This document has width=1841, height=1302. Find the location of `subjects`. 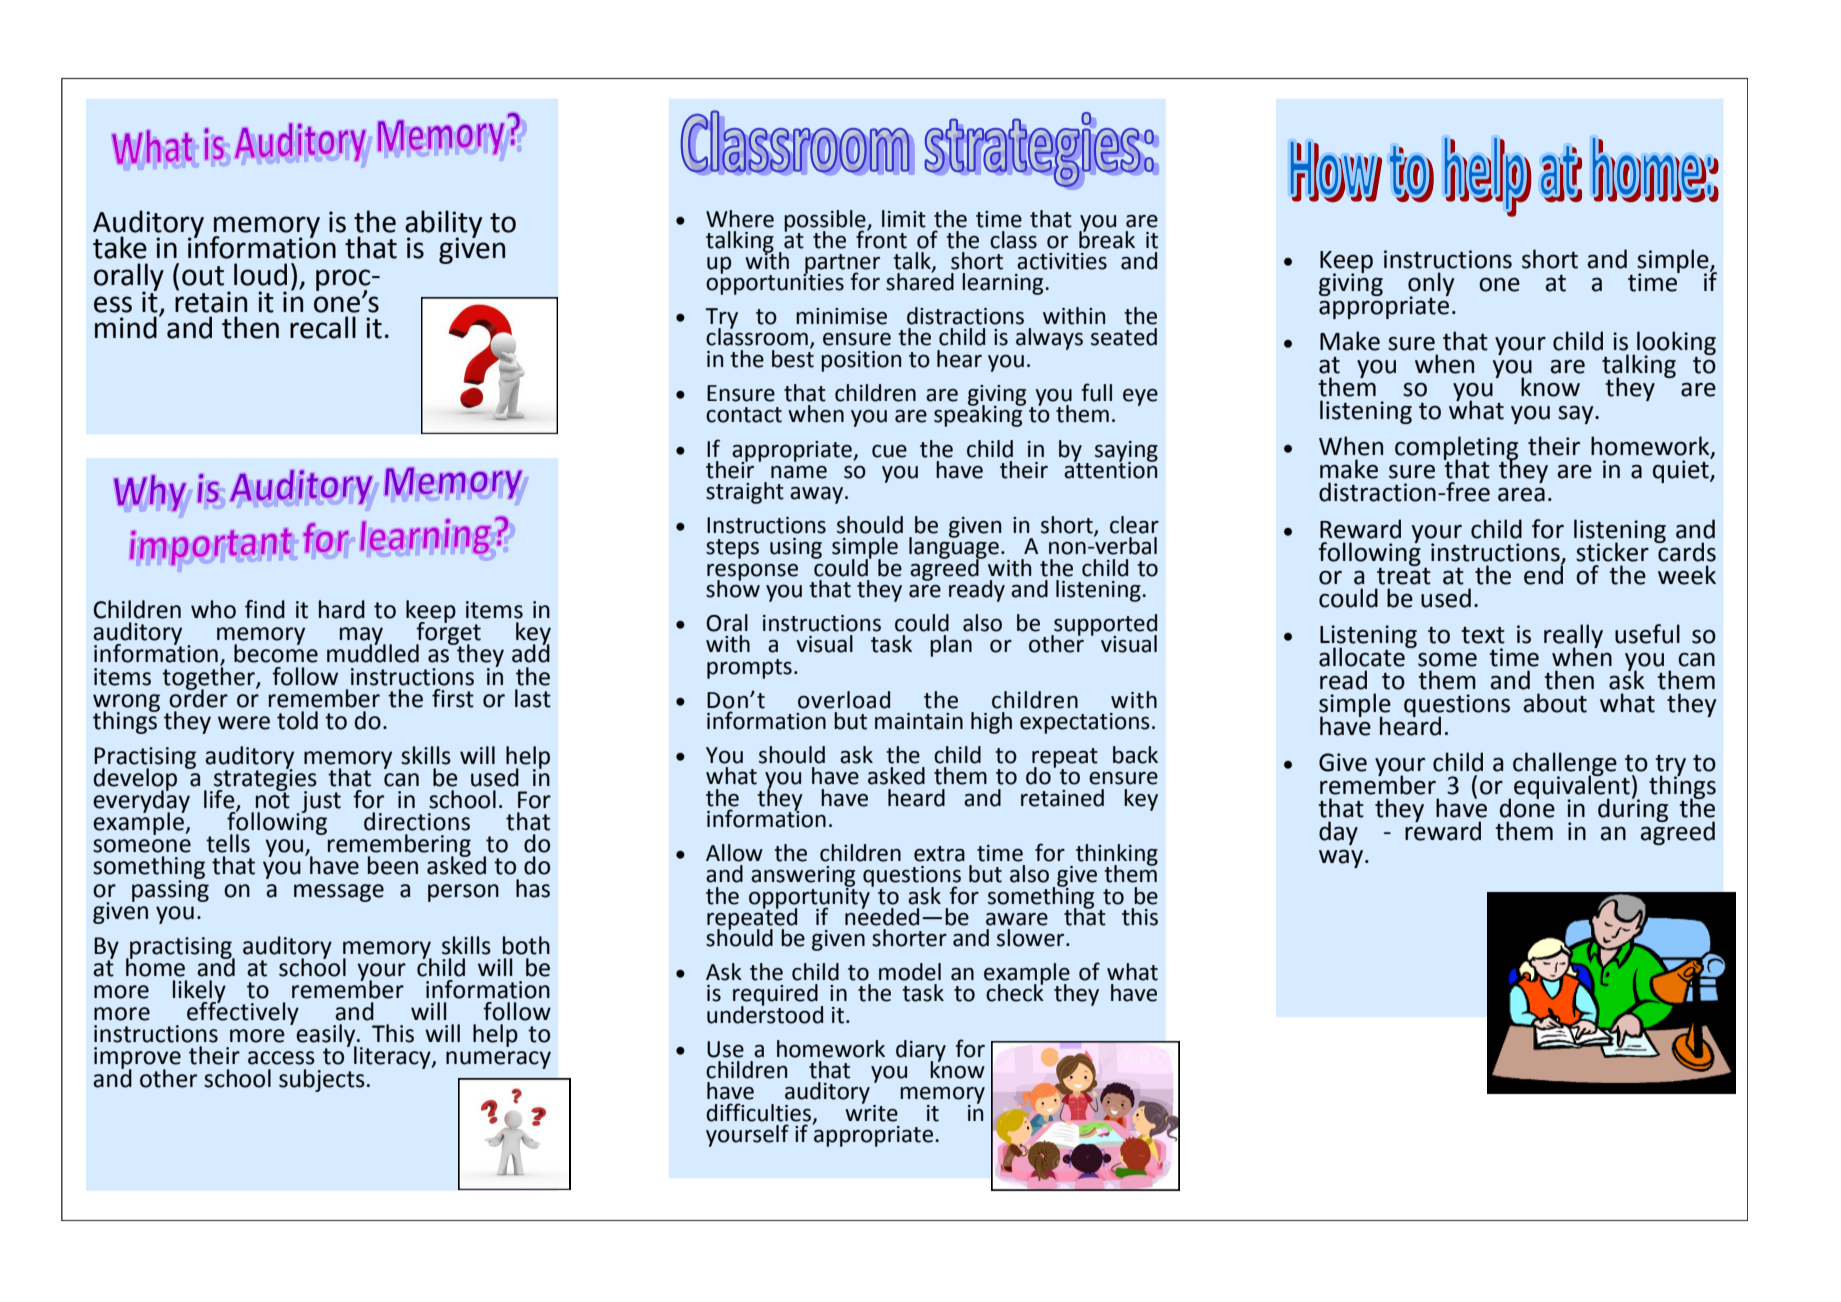

subjects is located at coordinates (322, 1080).
